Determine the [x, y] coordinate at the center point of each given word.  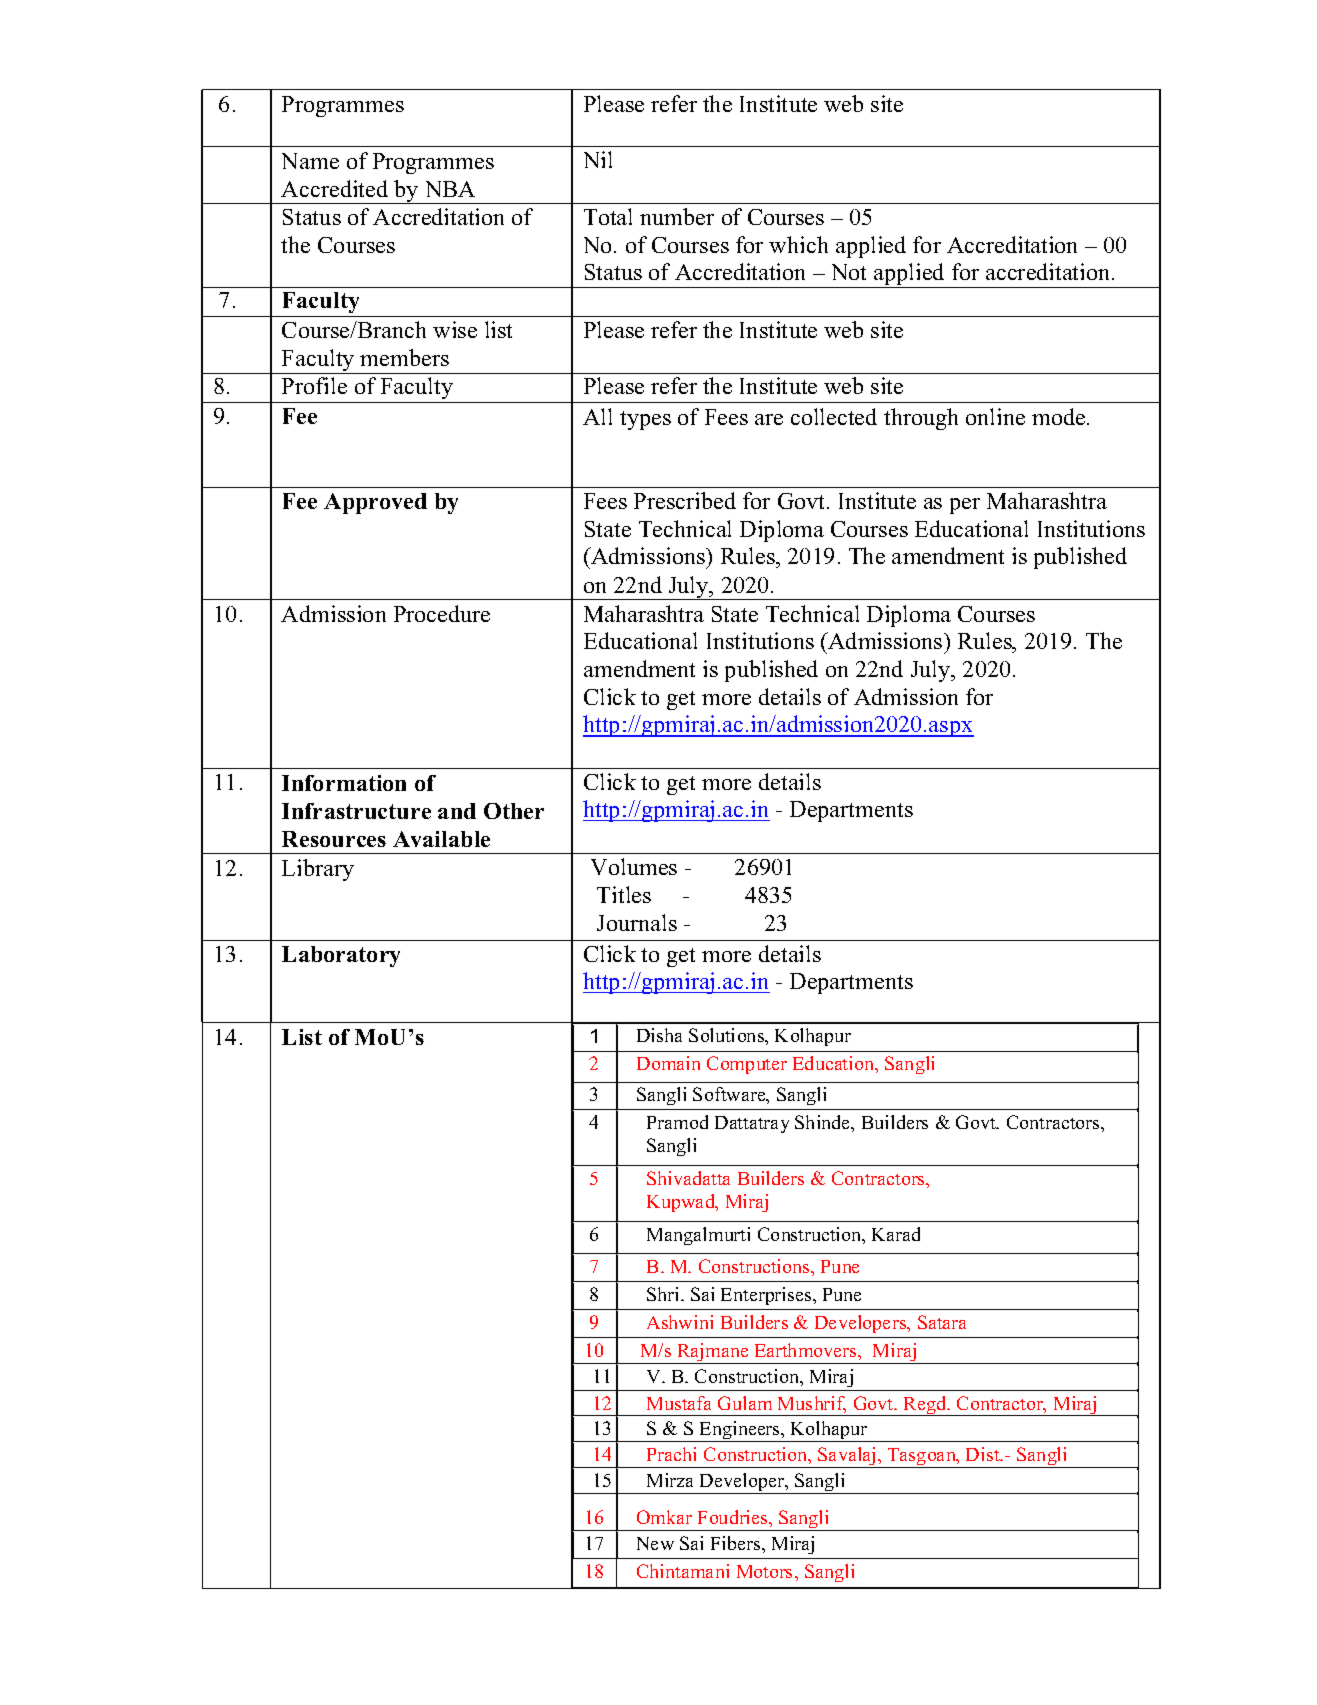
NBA [450, 189]
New [655, 1543]
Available [441, 839]
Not [849, 272]
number [677, 216]
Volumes [634, 866]
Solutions [728, 1036]
